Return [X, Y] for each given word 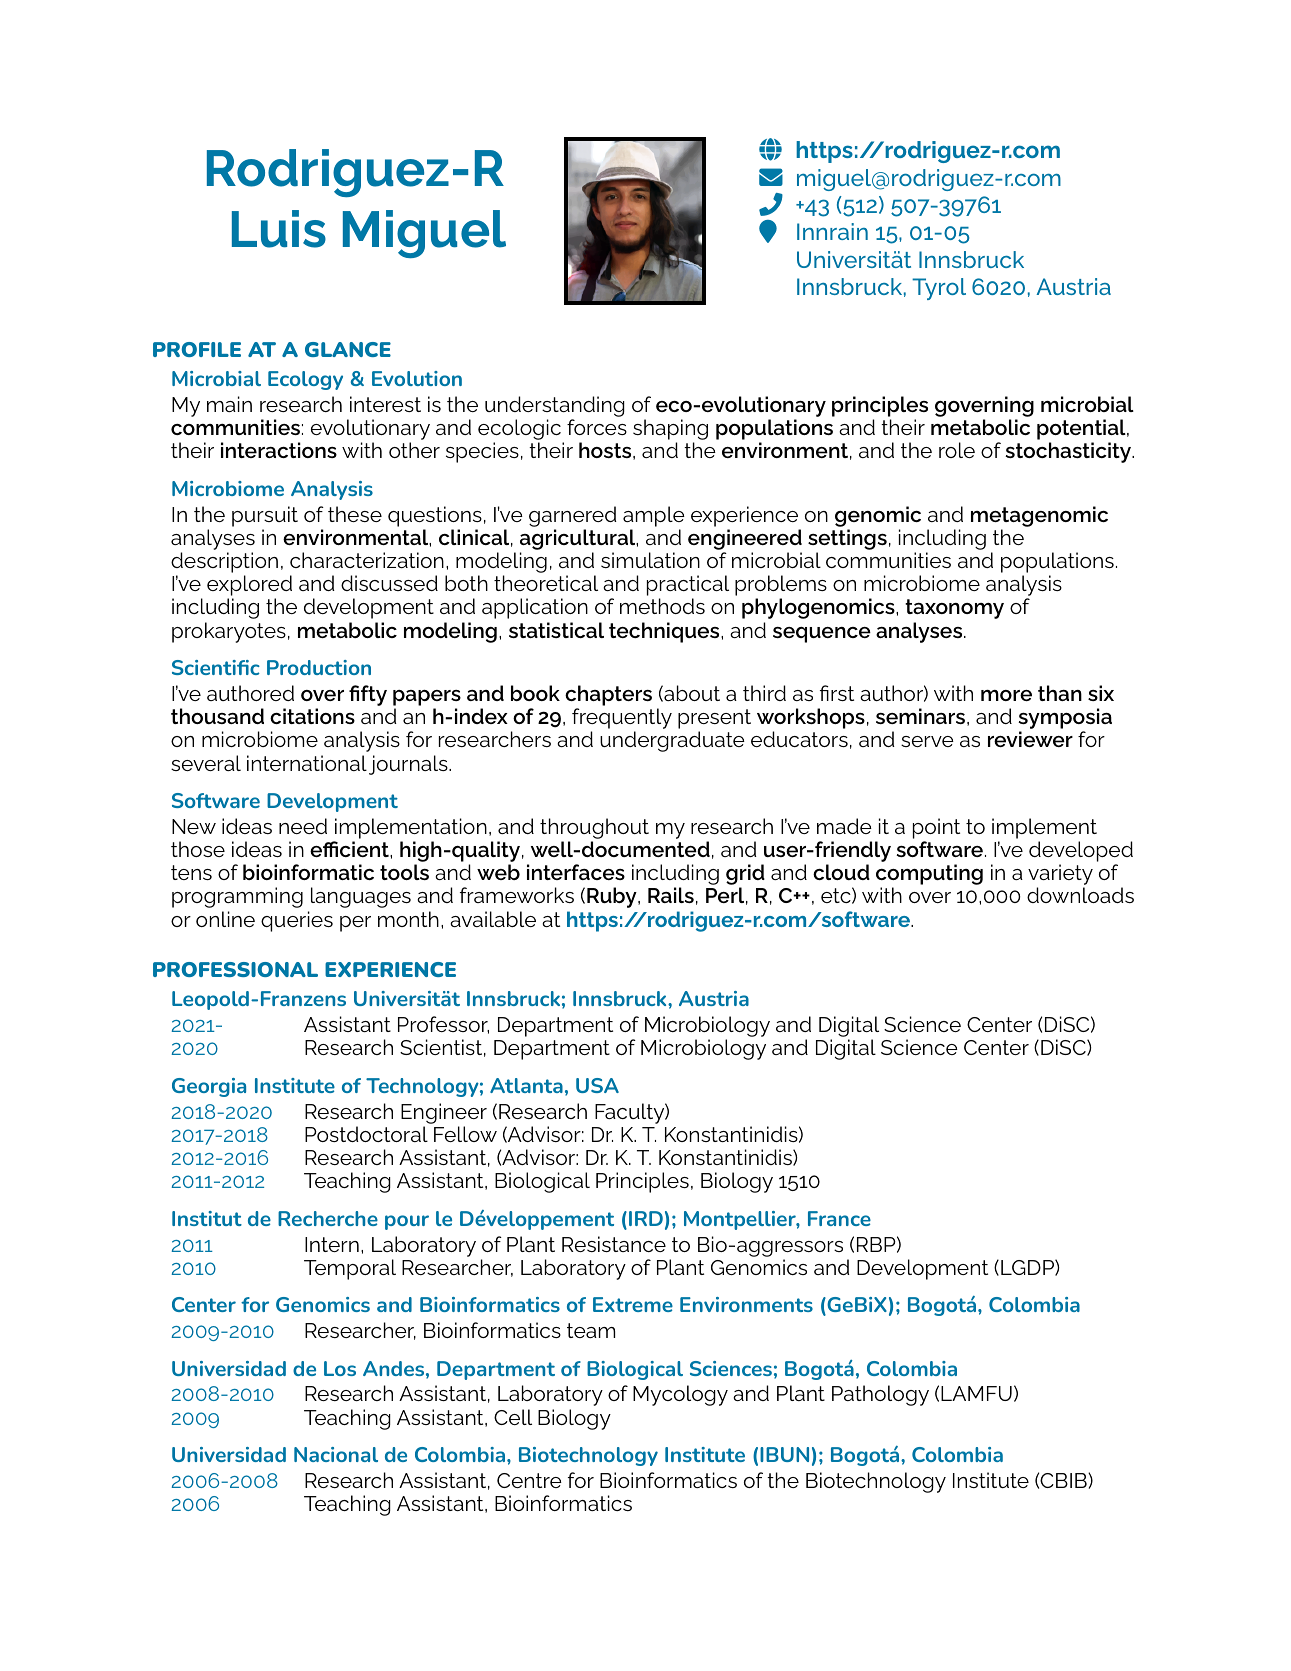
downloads [1080, 895]
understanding [555, 408]
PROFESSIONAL [235, 969]
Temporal [350, 1269]
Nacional [336, 1454]
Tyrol [939, 289]
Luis [279, 229]
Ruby [613, 897]
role [957, 450]
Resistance [614, 1244]
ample [654, 516]
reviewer [1030, 739]
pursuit [265, 516]
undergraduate [672, 741]
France [839, 1218]
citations [312, 716]
